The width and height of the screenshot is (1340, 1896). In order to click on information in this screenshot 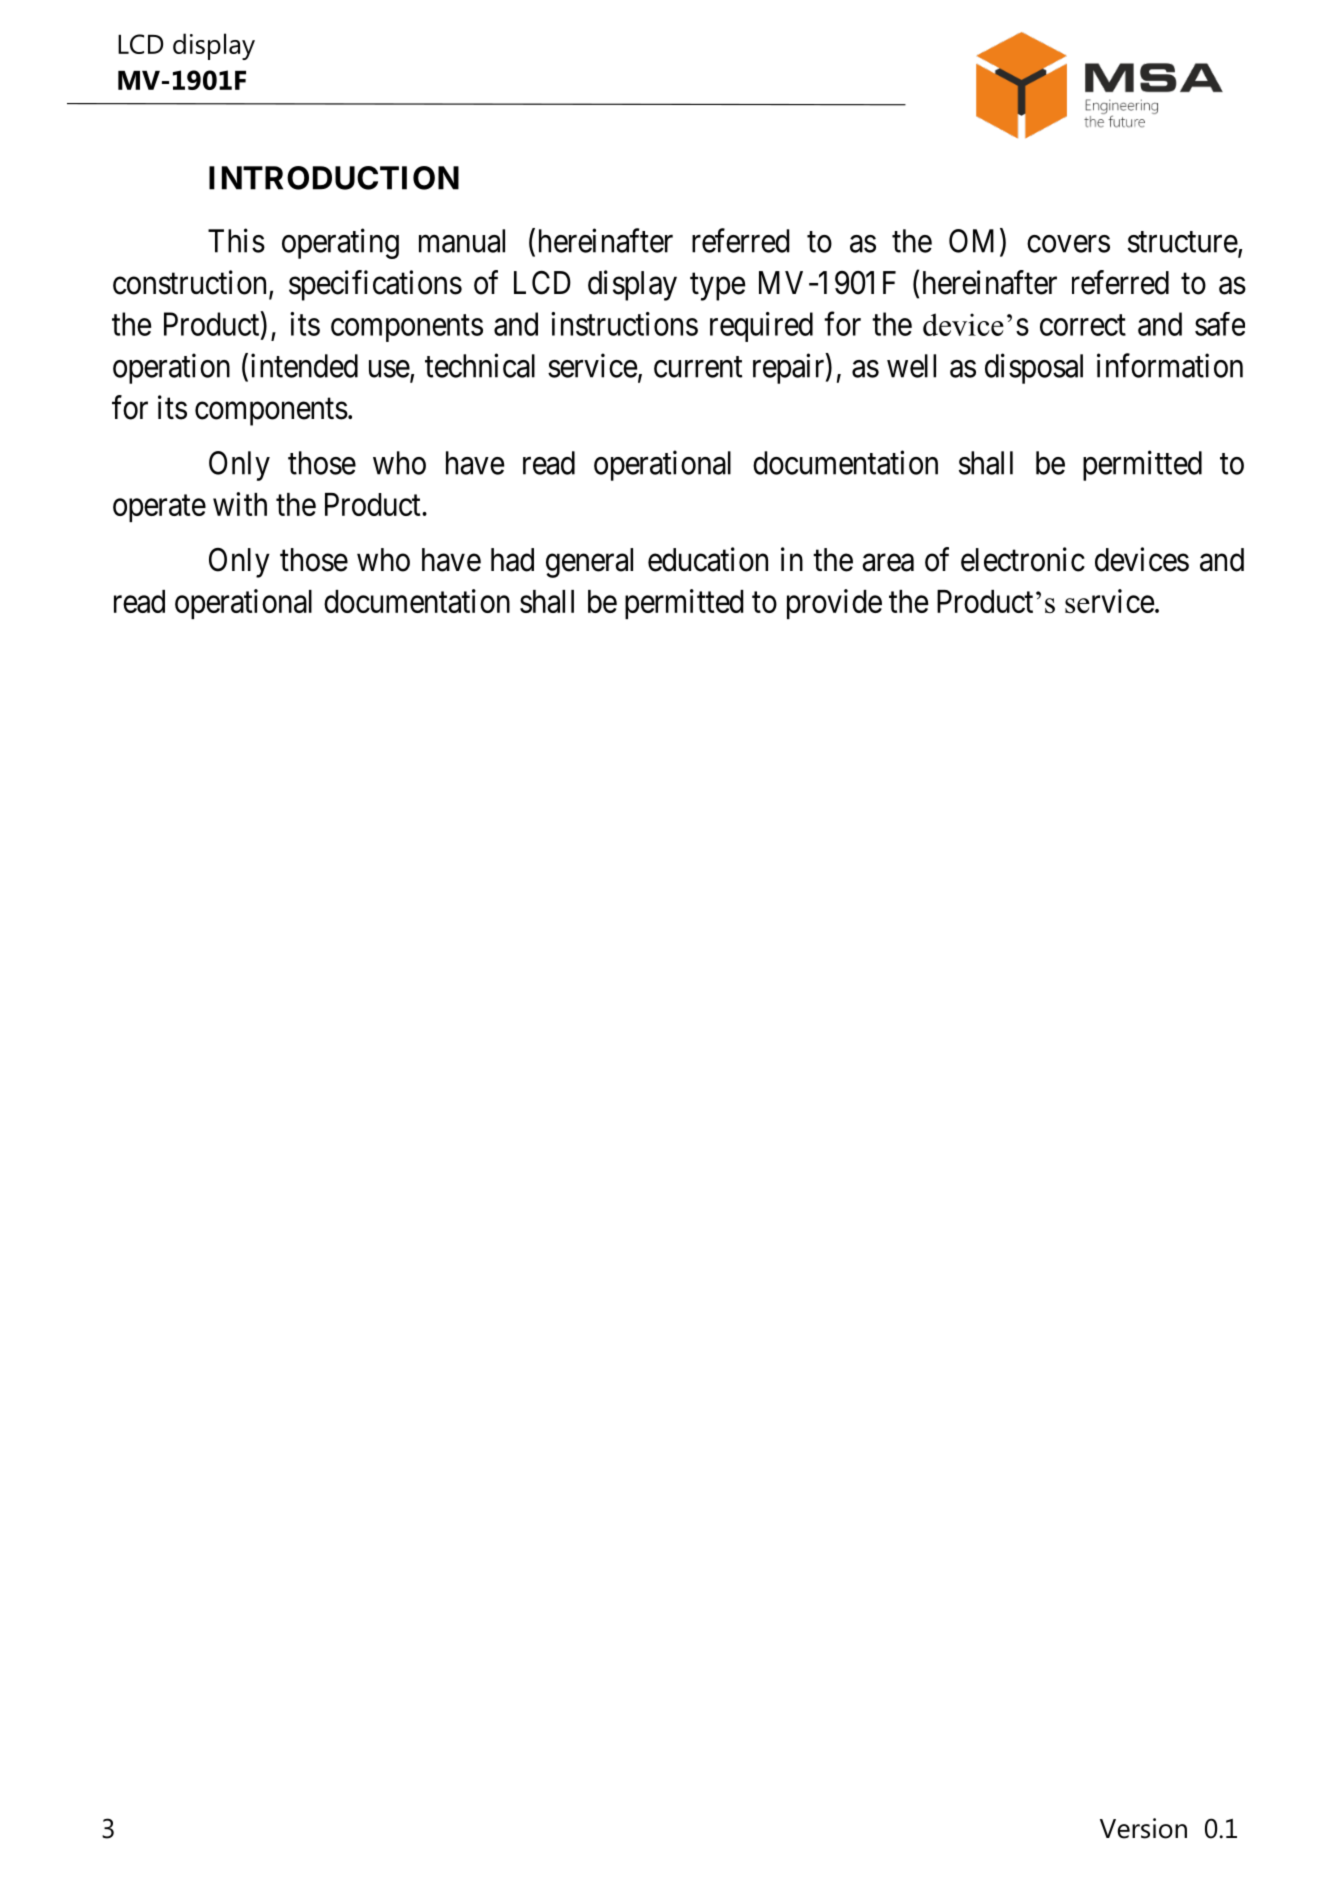, I will do `click(1170, 365)`.
